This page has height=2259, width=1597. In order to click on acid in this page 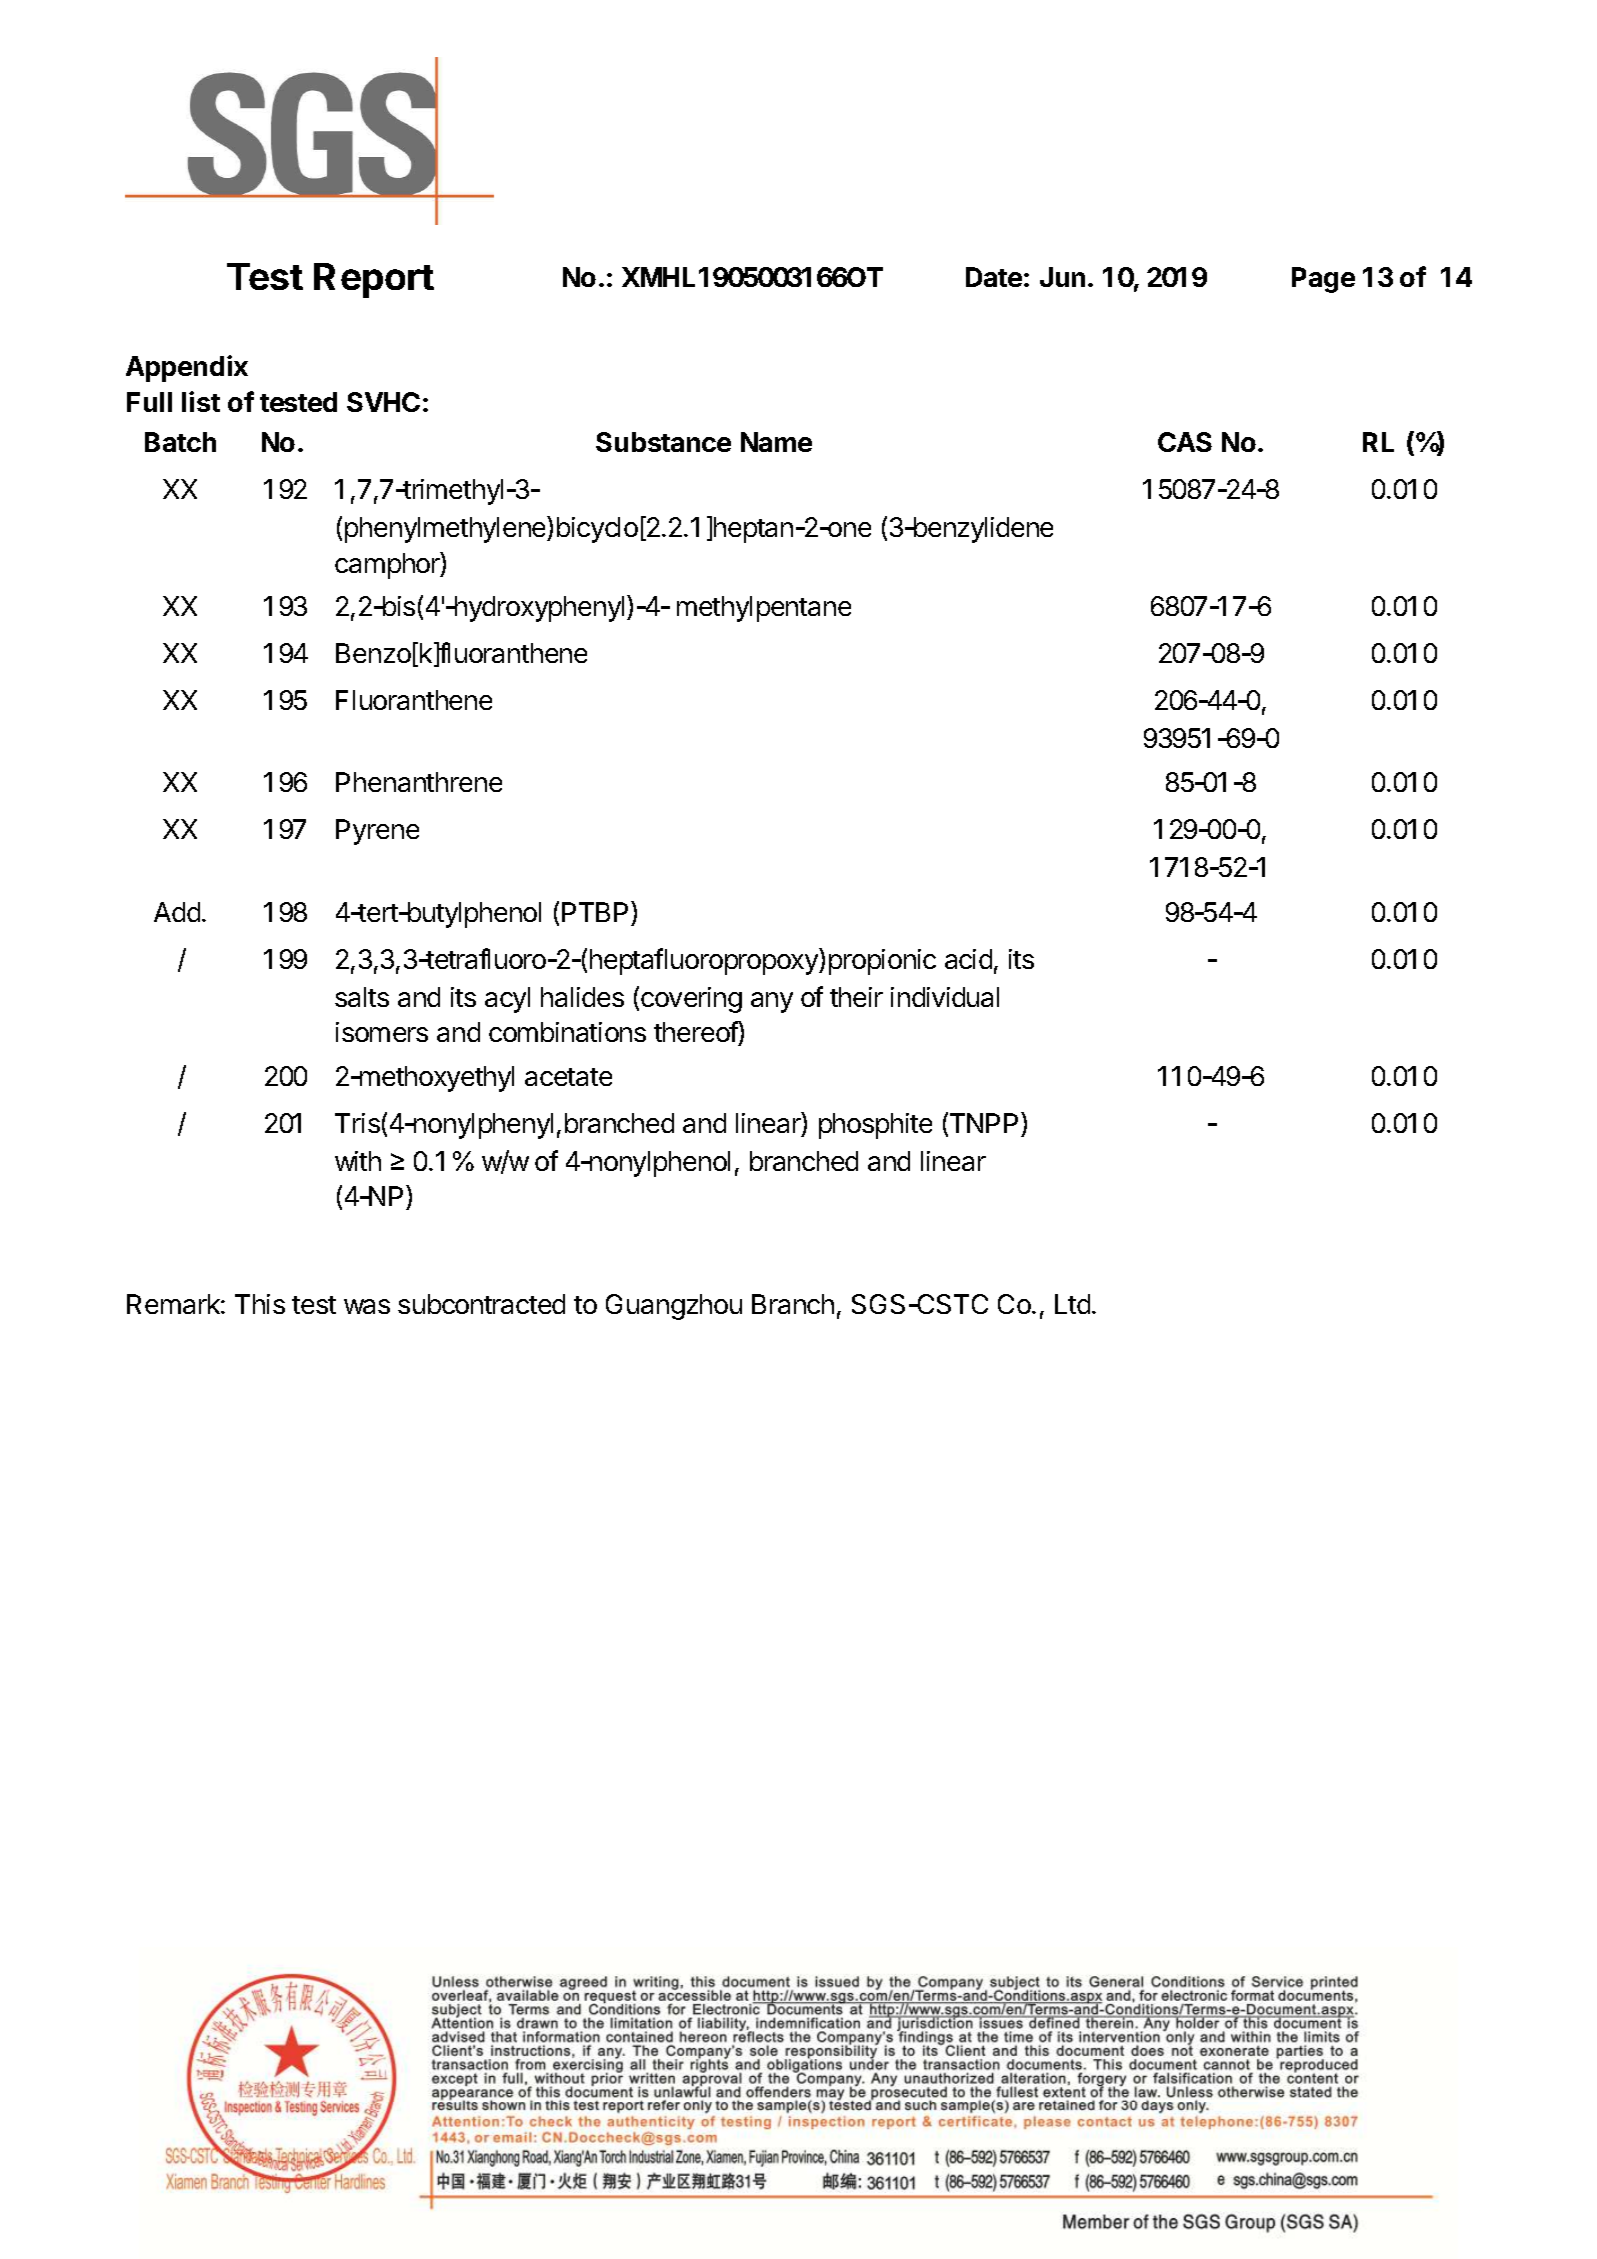, I will do `click(968, 959)`.
